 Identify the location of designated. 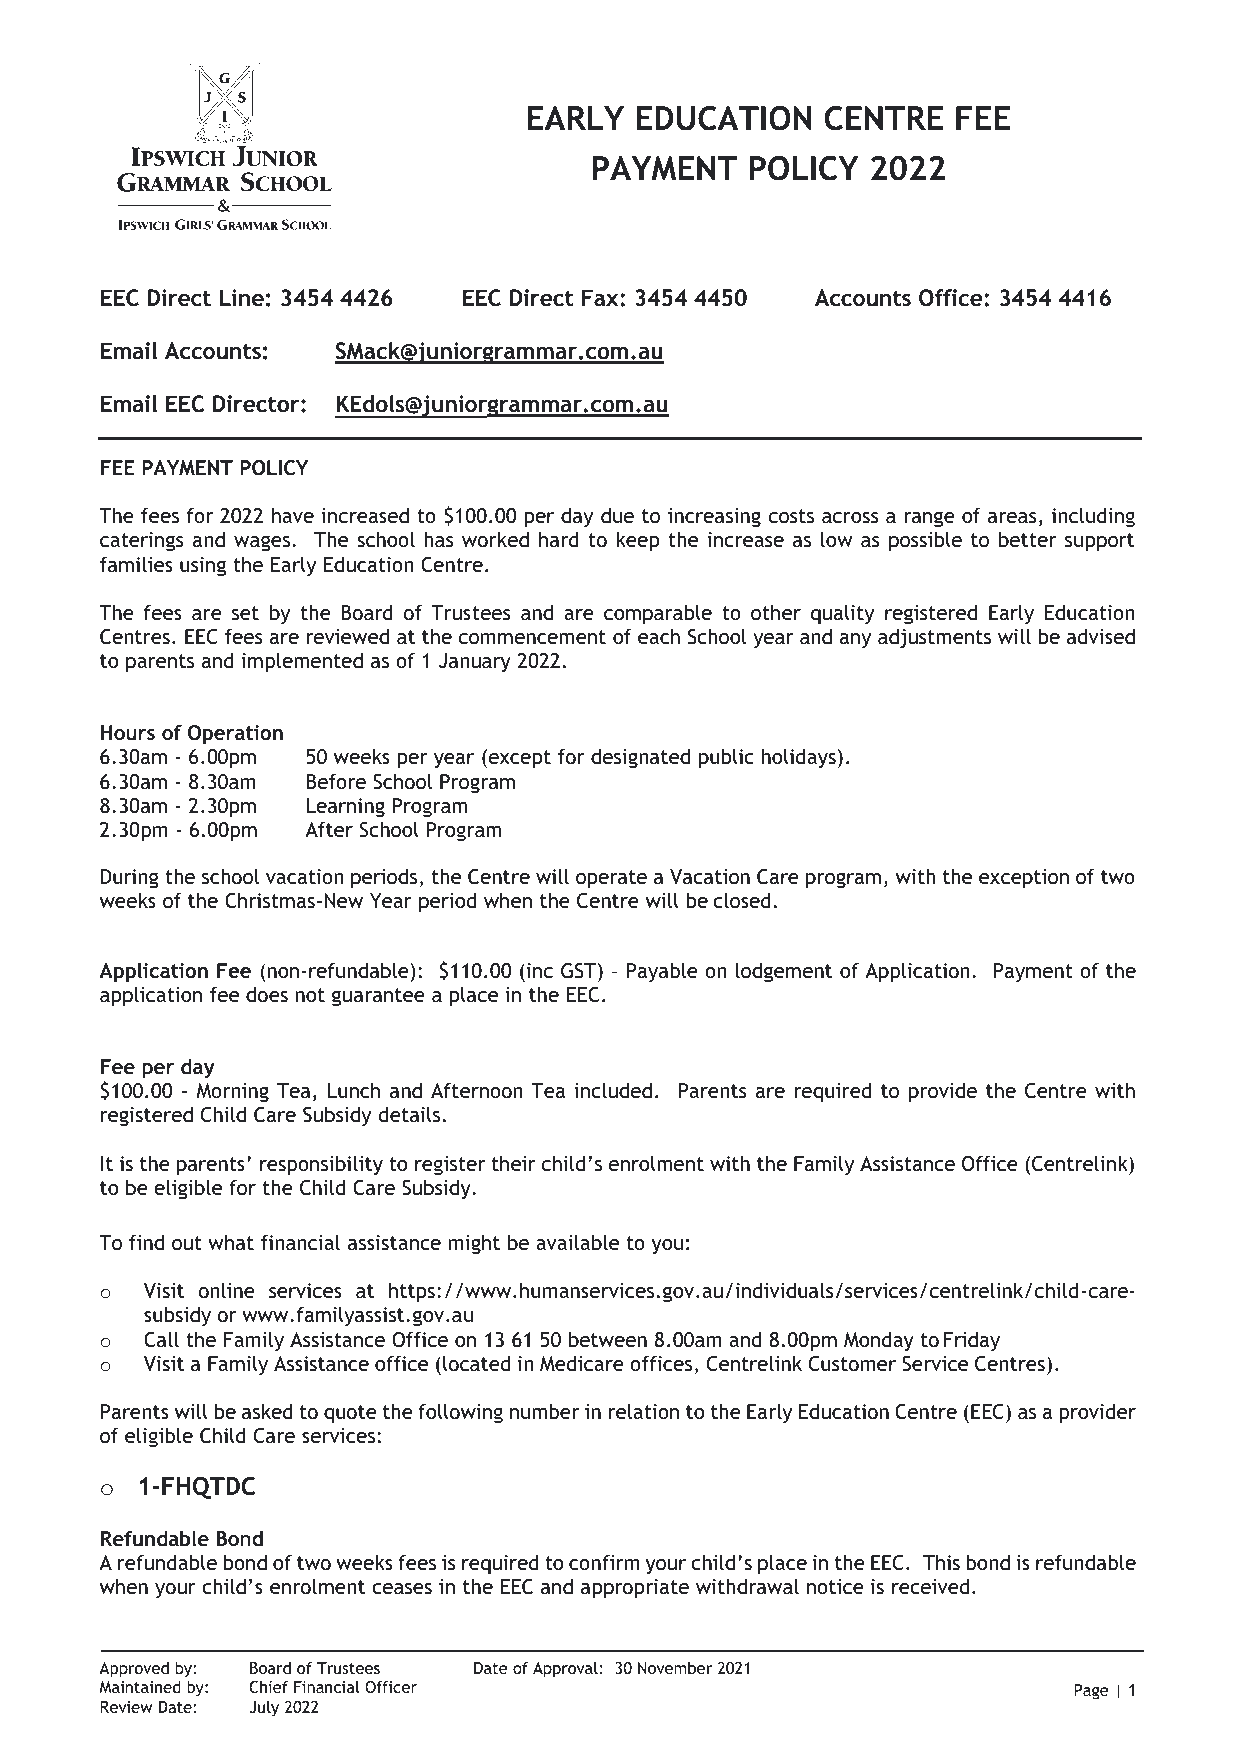
(640, 758).
